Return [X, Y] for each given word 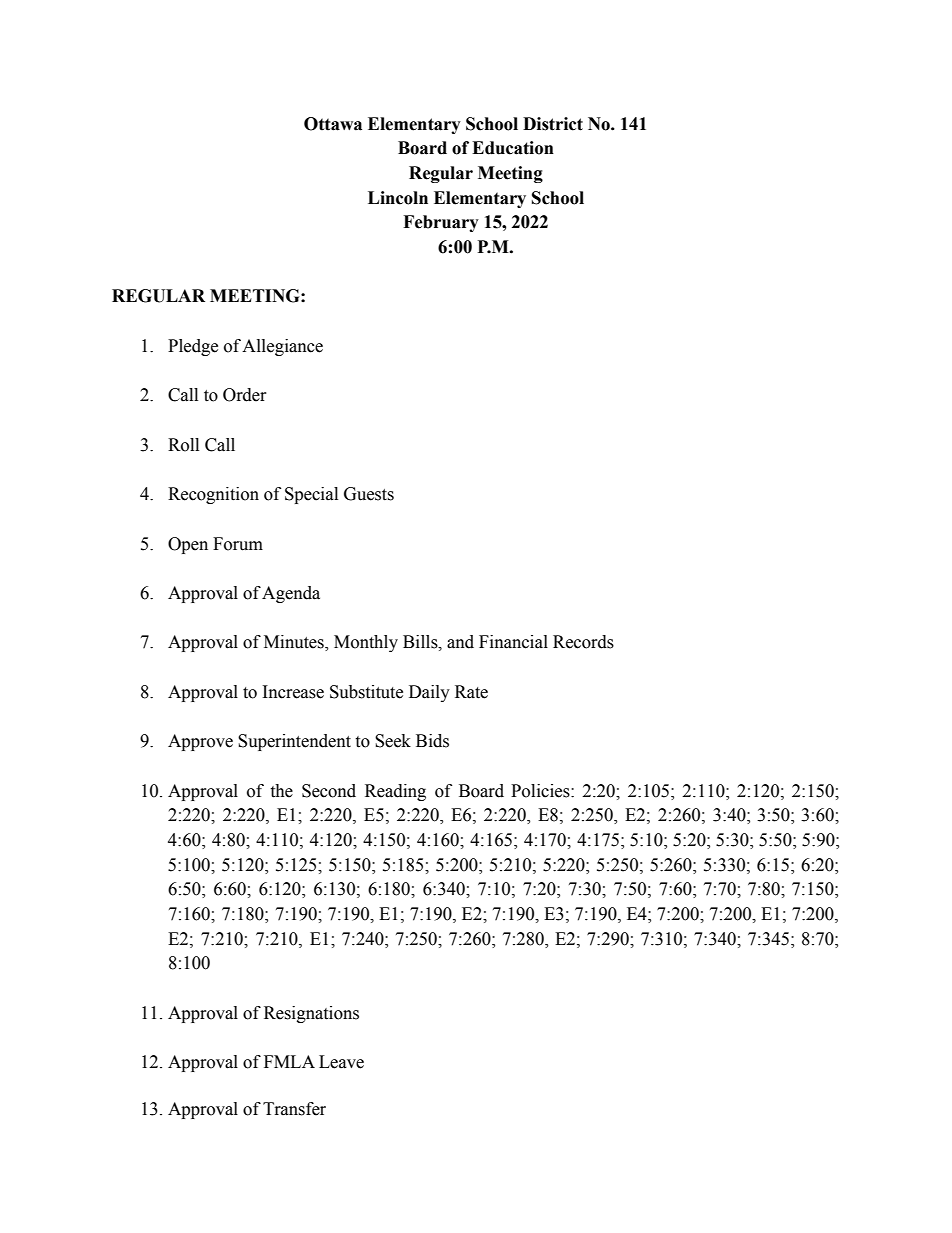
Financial [513, 642]
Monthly [366, 643]
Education [513, 148]
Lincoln [398, 198]
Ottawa [333, 124]
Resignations [311, 1014]
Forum [238, 544]
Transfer [294, 1109]
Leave [341, 1062]
